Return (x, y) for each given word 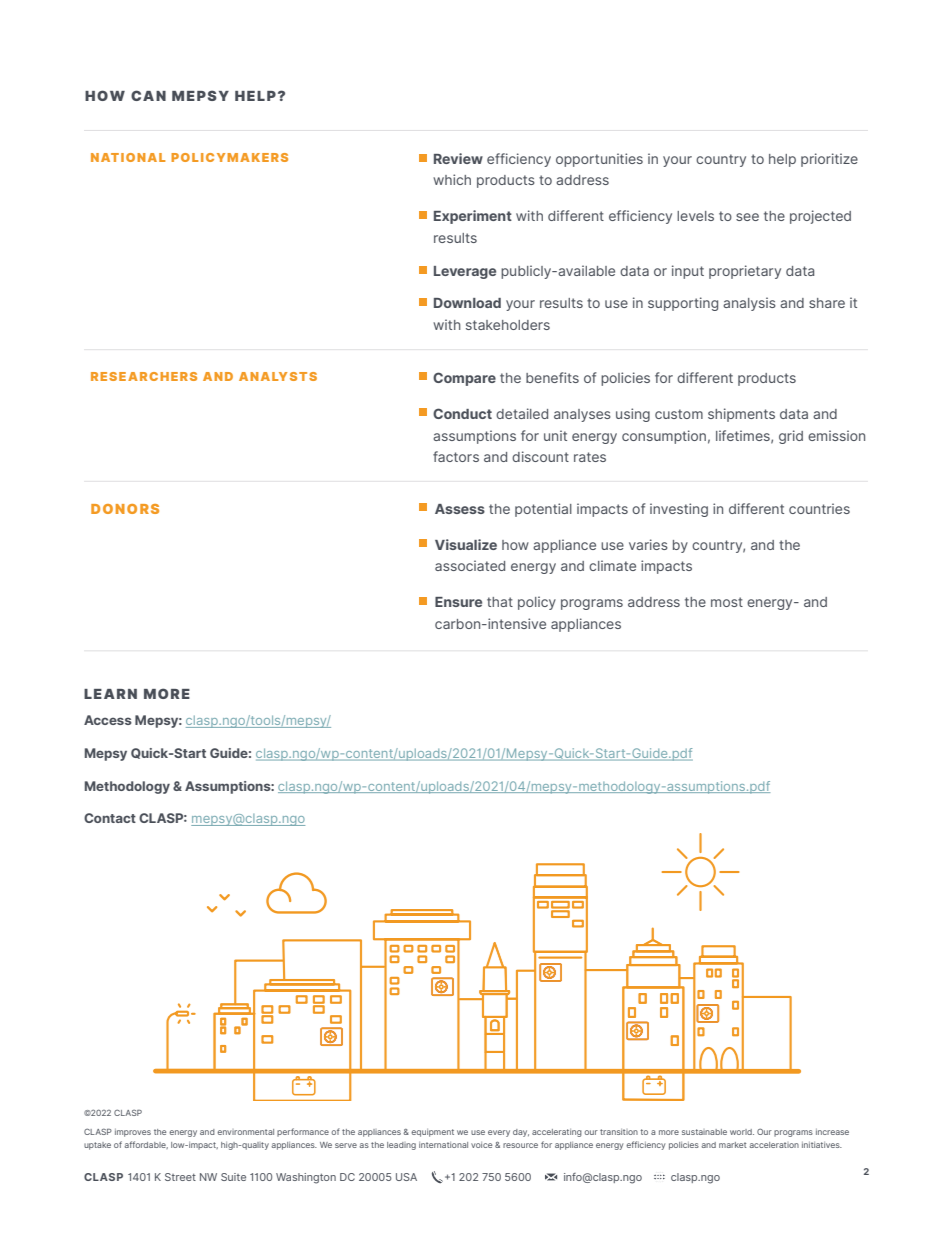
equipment (432, 1133)
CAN (148, 95)
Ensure (458, 602)
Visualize (466, 544)
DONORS (125, 509)
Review (458, 158)
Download (467, 303)
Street (180, 1177)
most (727, 602)
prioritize (829, 160)
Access (108, 720)
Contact (110, 818)
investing (679, 510)
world (742, 1132)
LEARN (110, 694)
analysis (749, 304)
